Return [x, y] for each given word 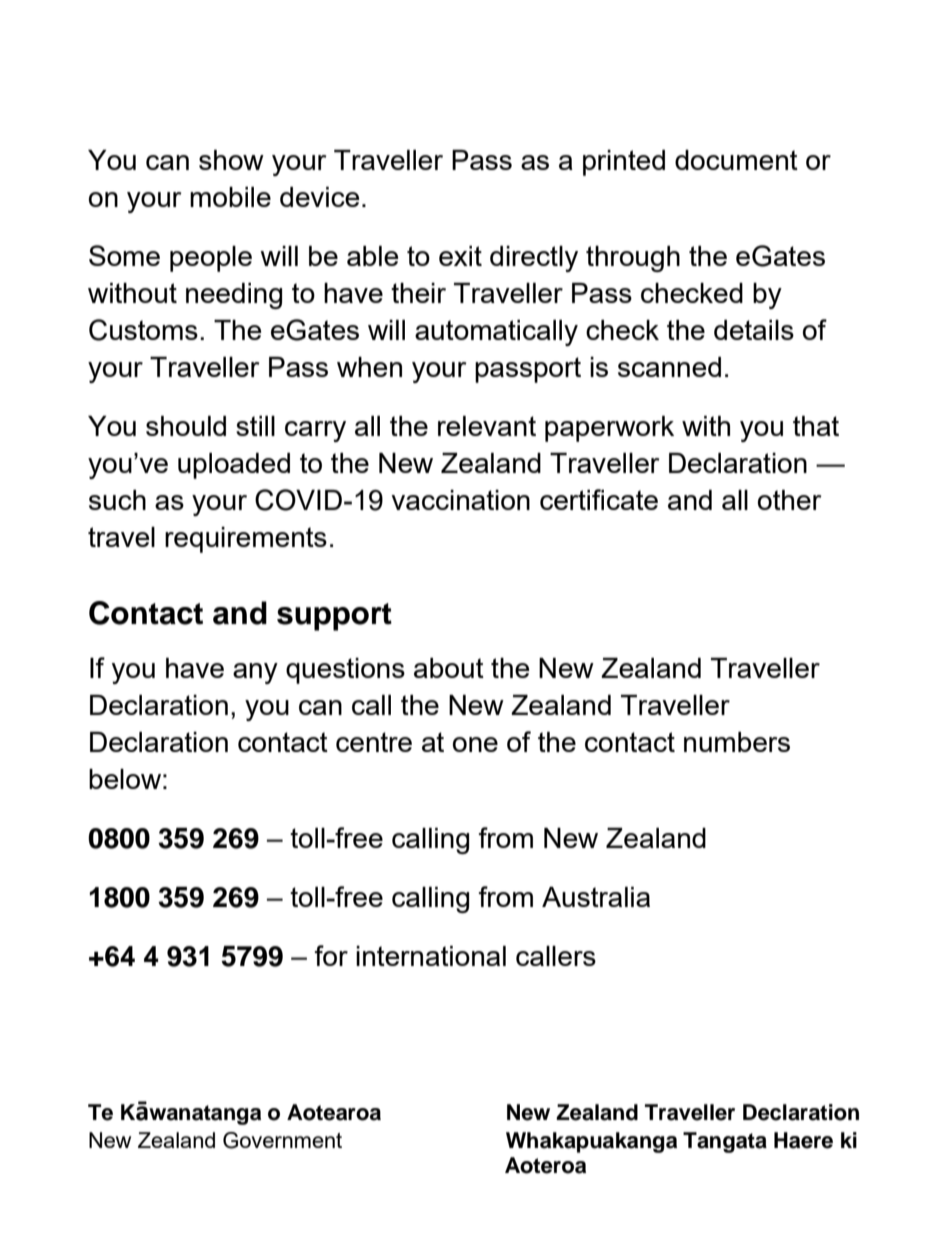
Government [282, 1140]
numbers [737, 742]
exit [460, 256]
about [449, 668]
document [736, 160]
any [255, 673]
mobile [230, 197]
